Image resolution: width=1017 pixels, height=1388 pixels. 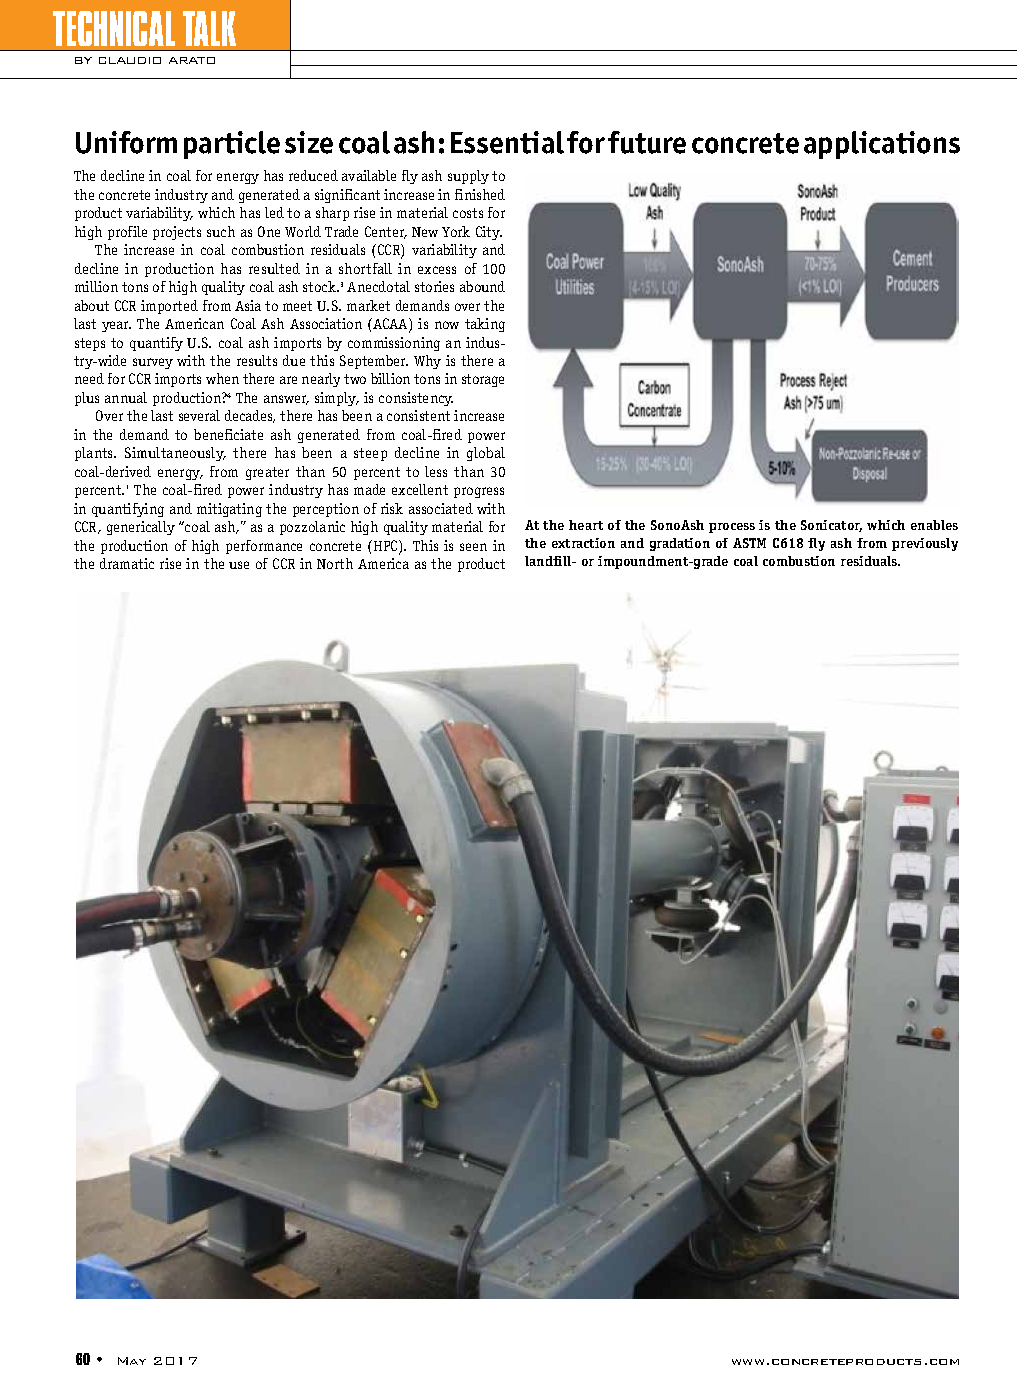 I want to click on ASTM, so click(x=749, y=543).
